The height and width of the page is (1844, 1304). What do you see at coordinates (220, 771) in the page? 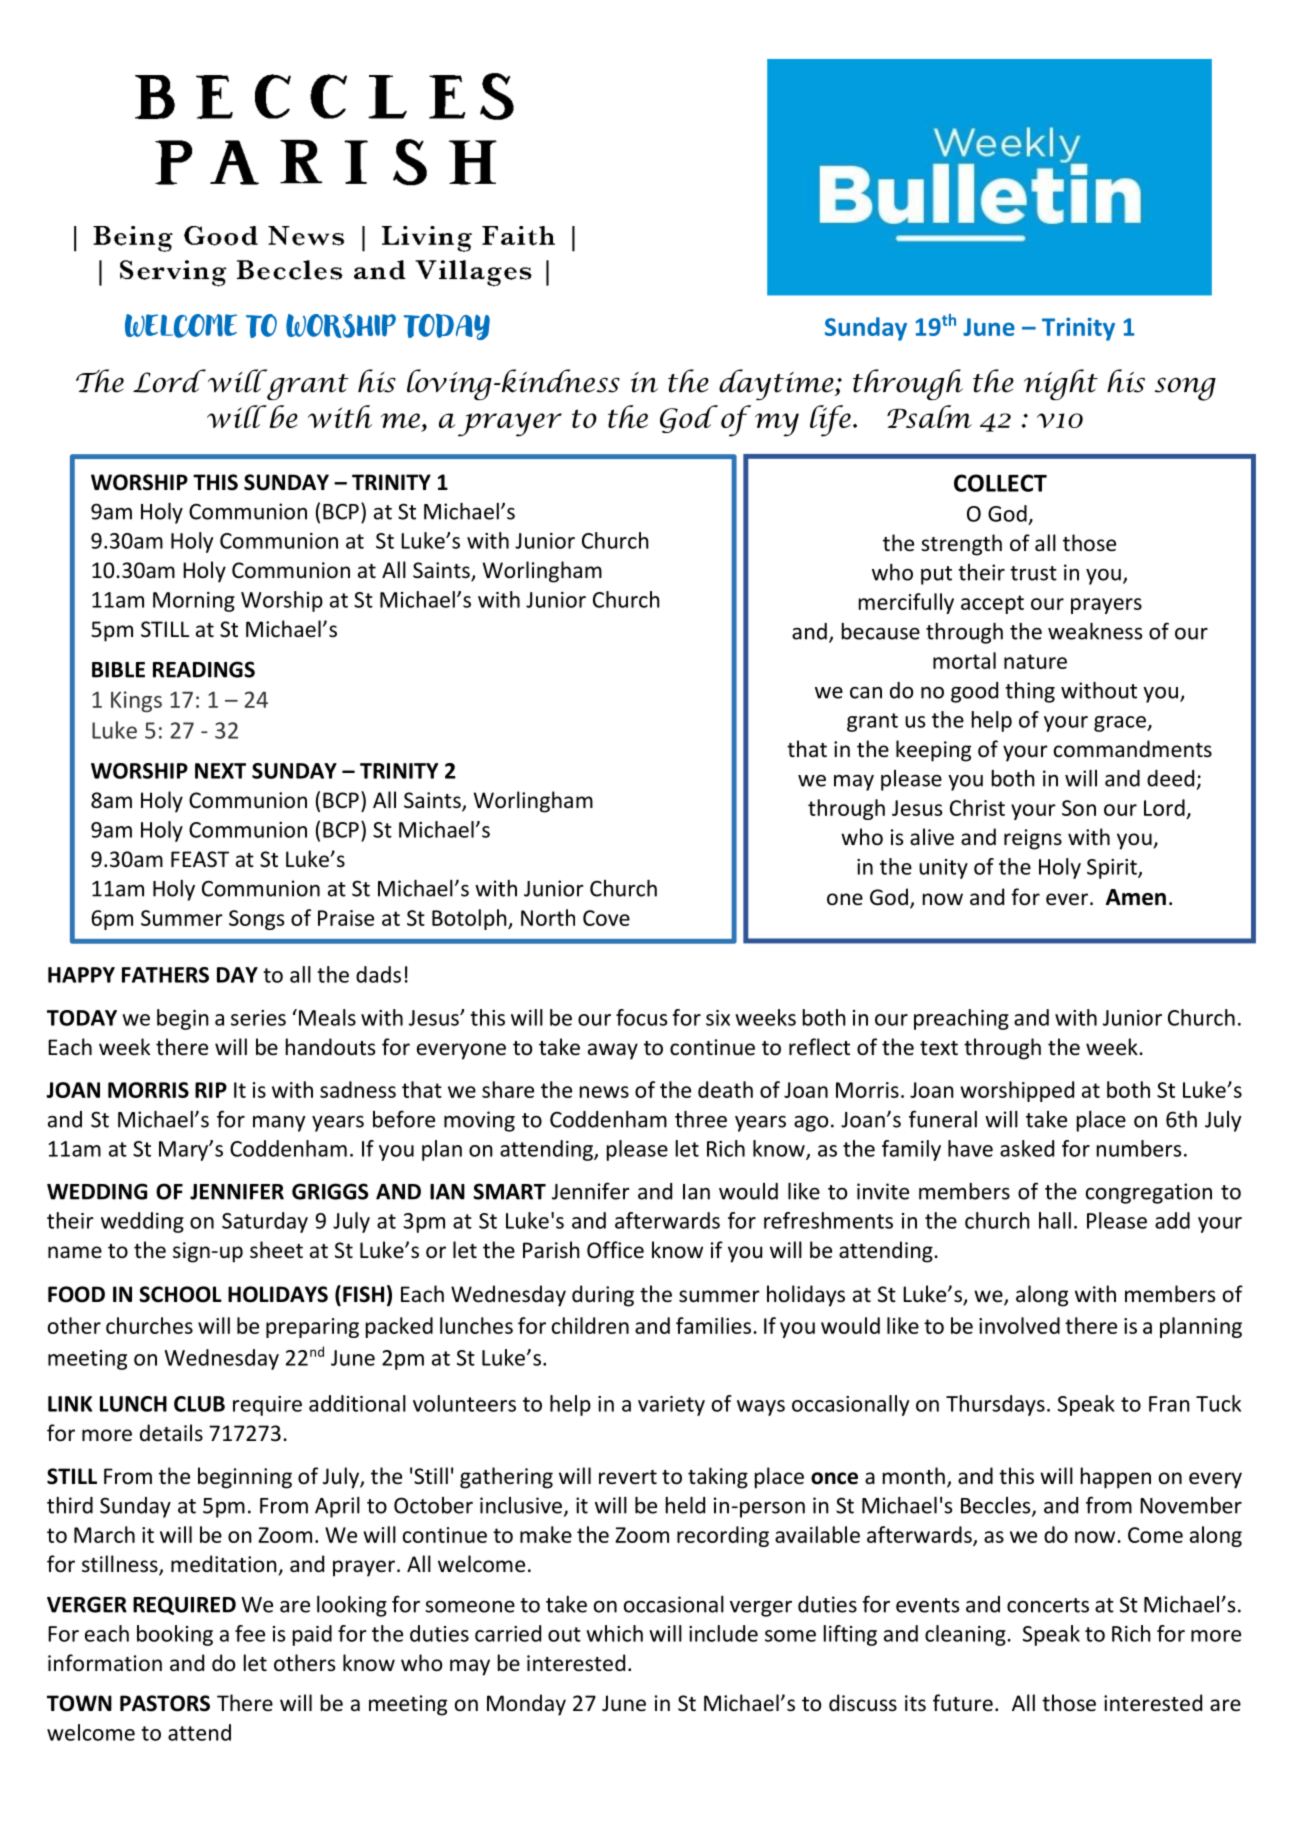
I see `NEXT` at bounding box center [220, 771].
